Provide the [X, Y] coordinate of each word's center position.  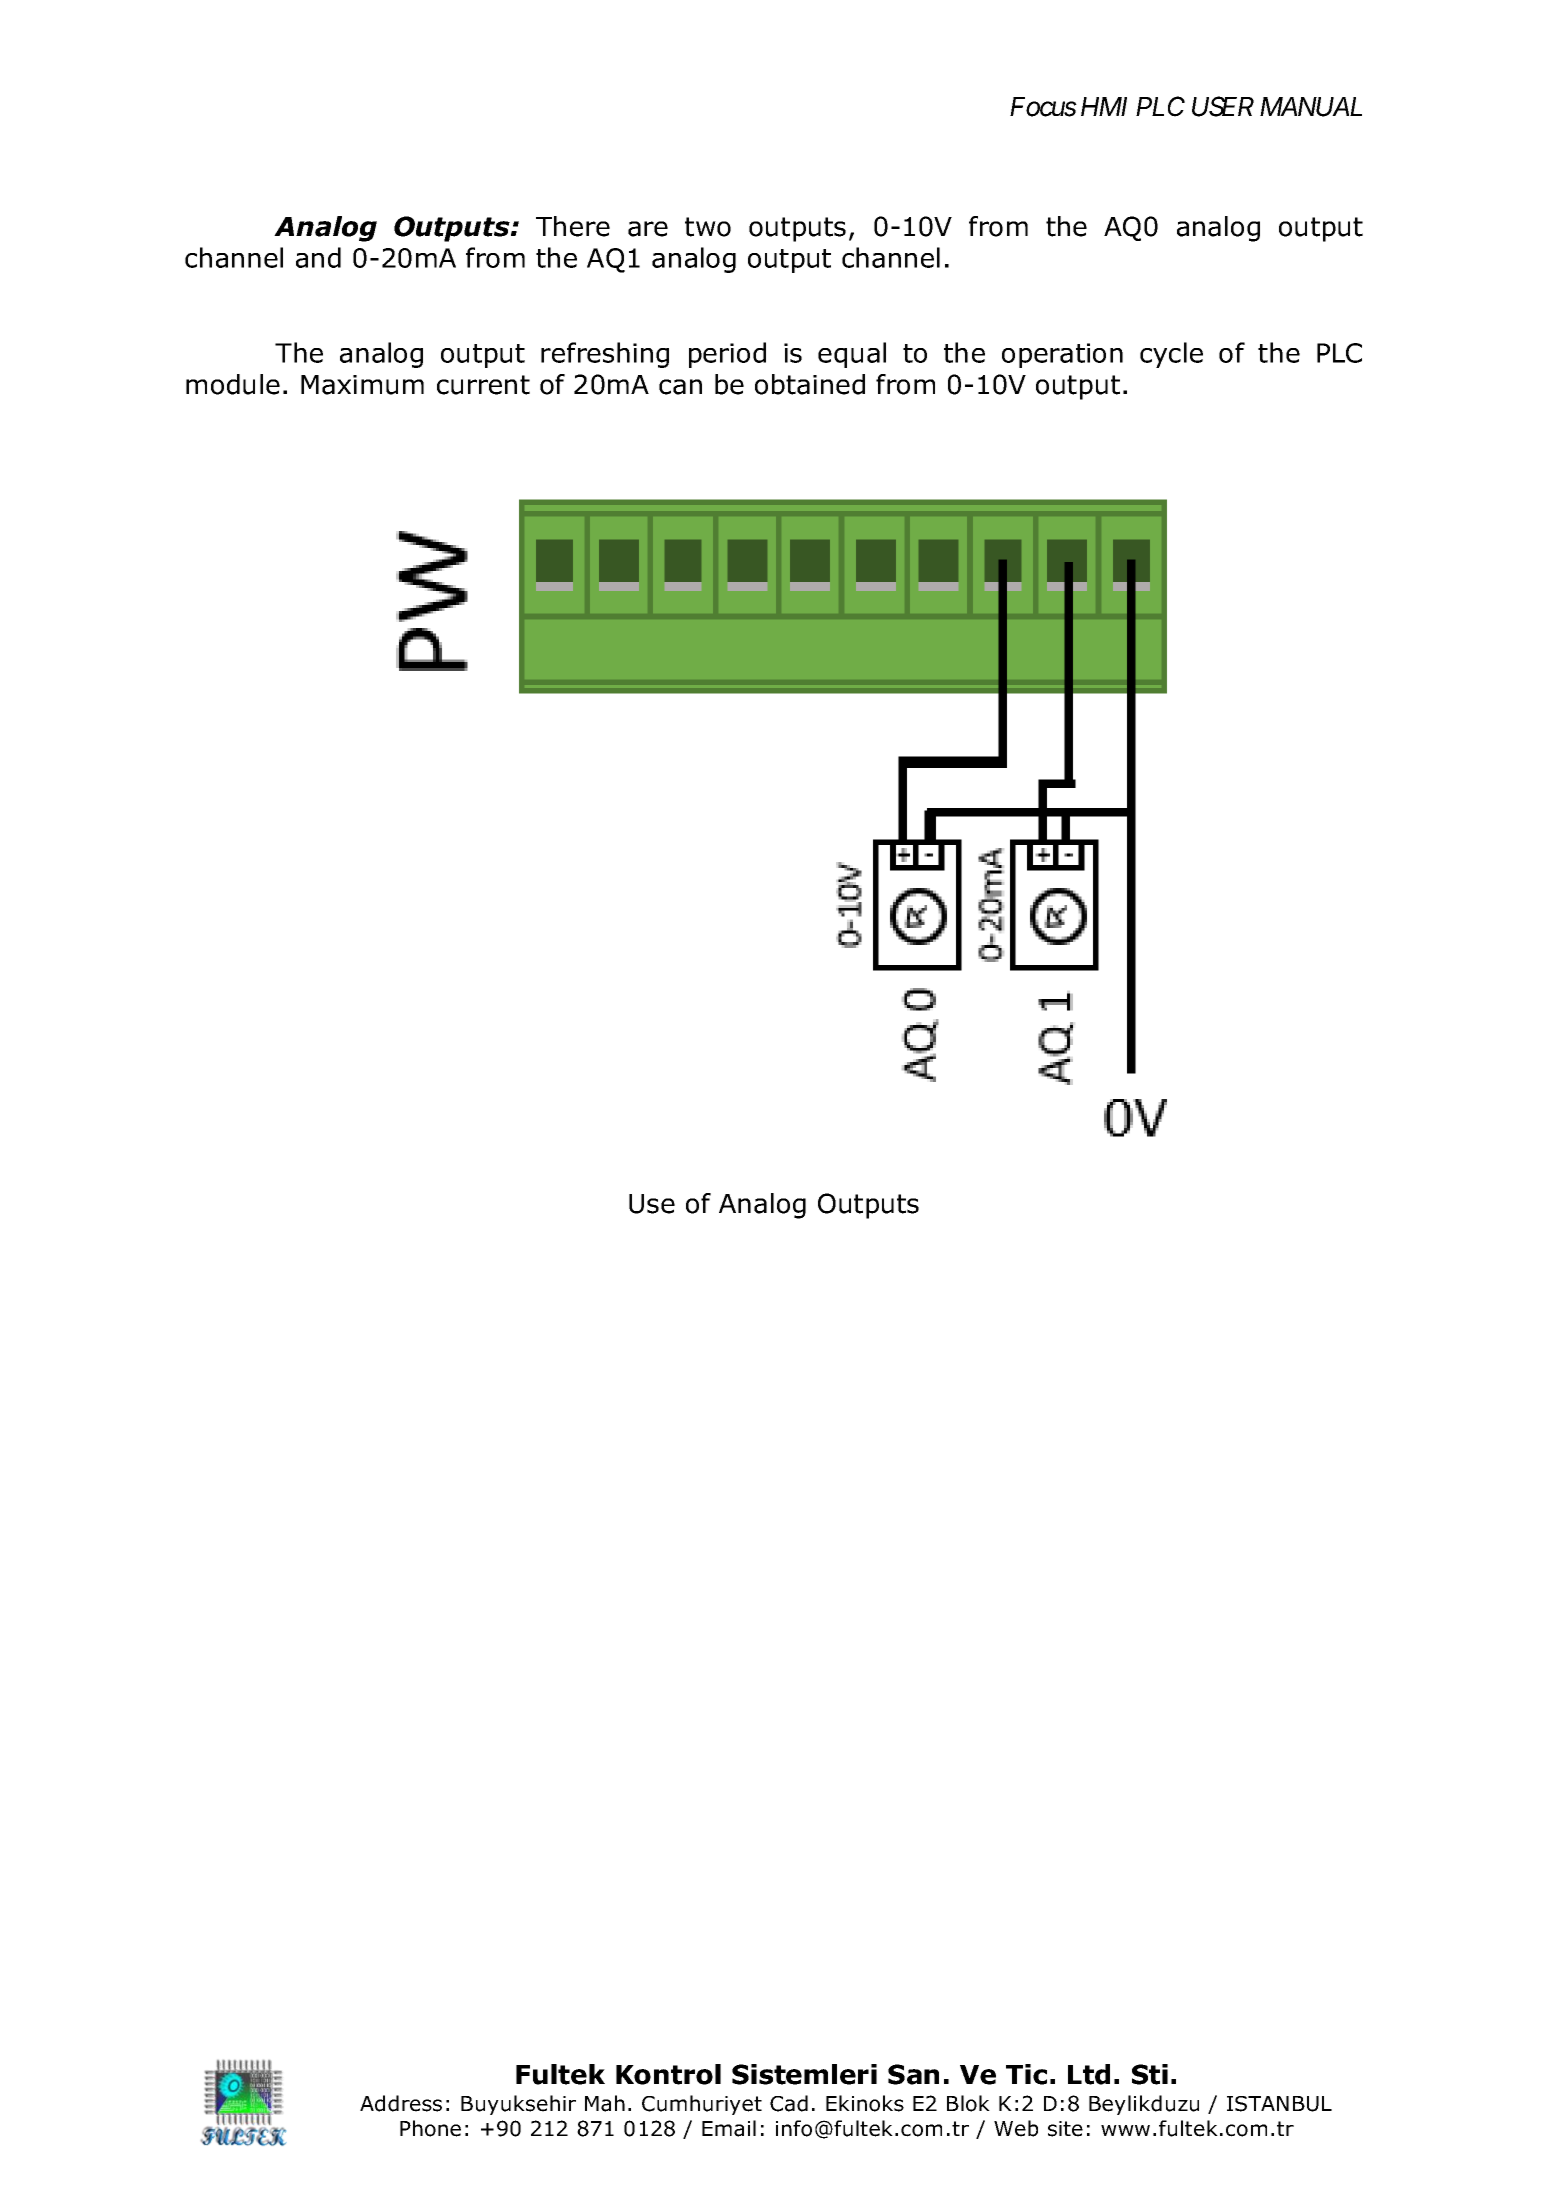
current [483, 385]
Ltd [1089, 2074]
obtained [810, 384]
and [318, 257]
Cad [789, 2103]
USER [1223, 106]
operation [1062, 355]
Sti [1150, 2074]
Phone [430, 2128]
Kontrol [668, 2074]
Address [401, 2103]
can [680, 387]
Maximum [362, 385]
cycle [1171, 355]
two [708, 227]
